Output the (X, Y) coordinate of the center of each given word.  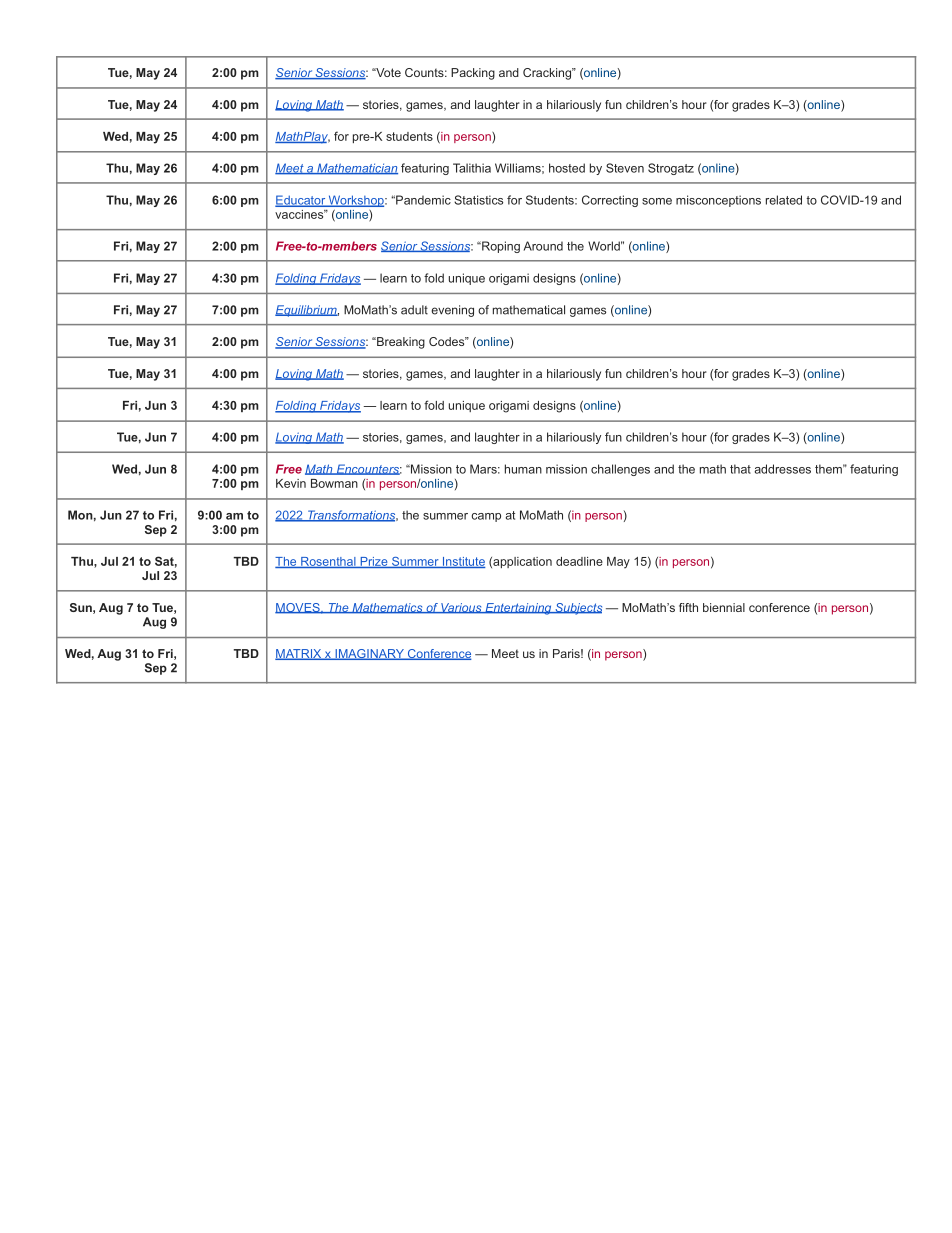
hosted (567, 168)
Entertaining (518, 609)
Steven (625, 168)
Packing (473, 74)
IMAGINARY (369, 654)
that (740, 469)
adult (414, 310)
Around (543, 246)
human (523, 469)
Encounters (368, 469)
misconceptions (718, 201)
